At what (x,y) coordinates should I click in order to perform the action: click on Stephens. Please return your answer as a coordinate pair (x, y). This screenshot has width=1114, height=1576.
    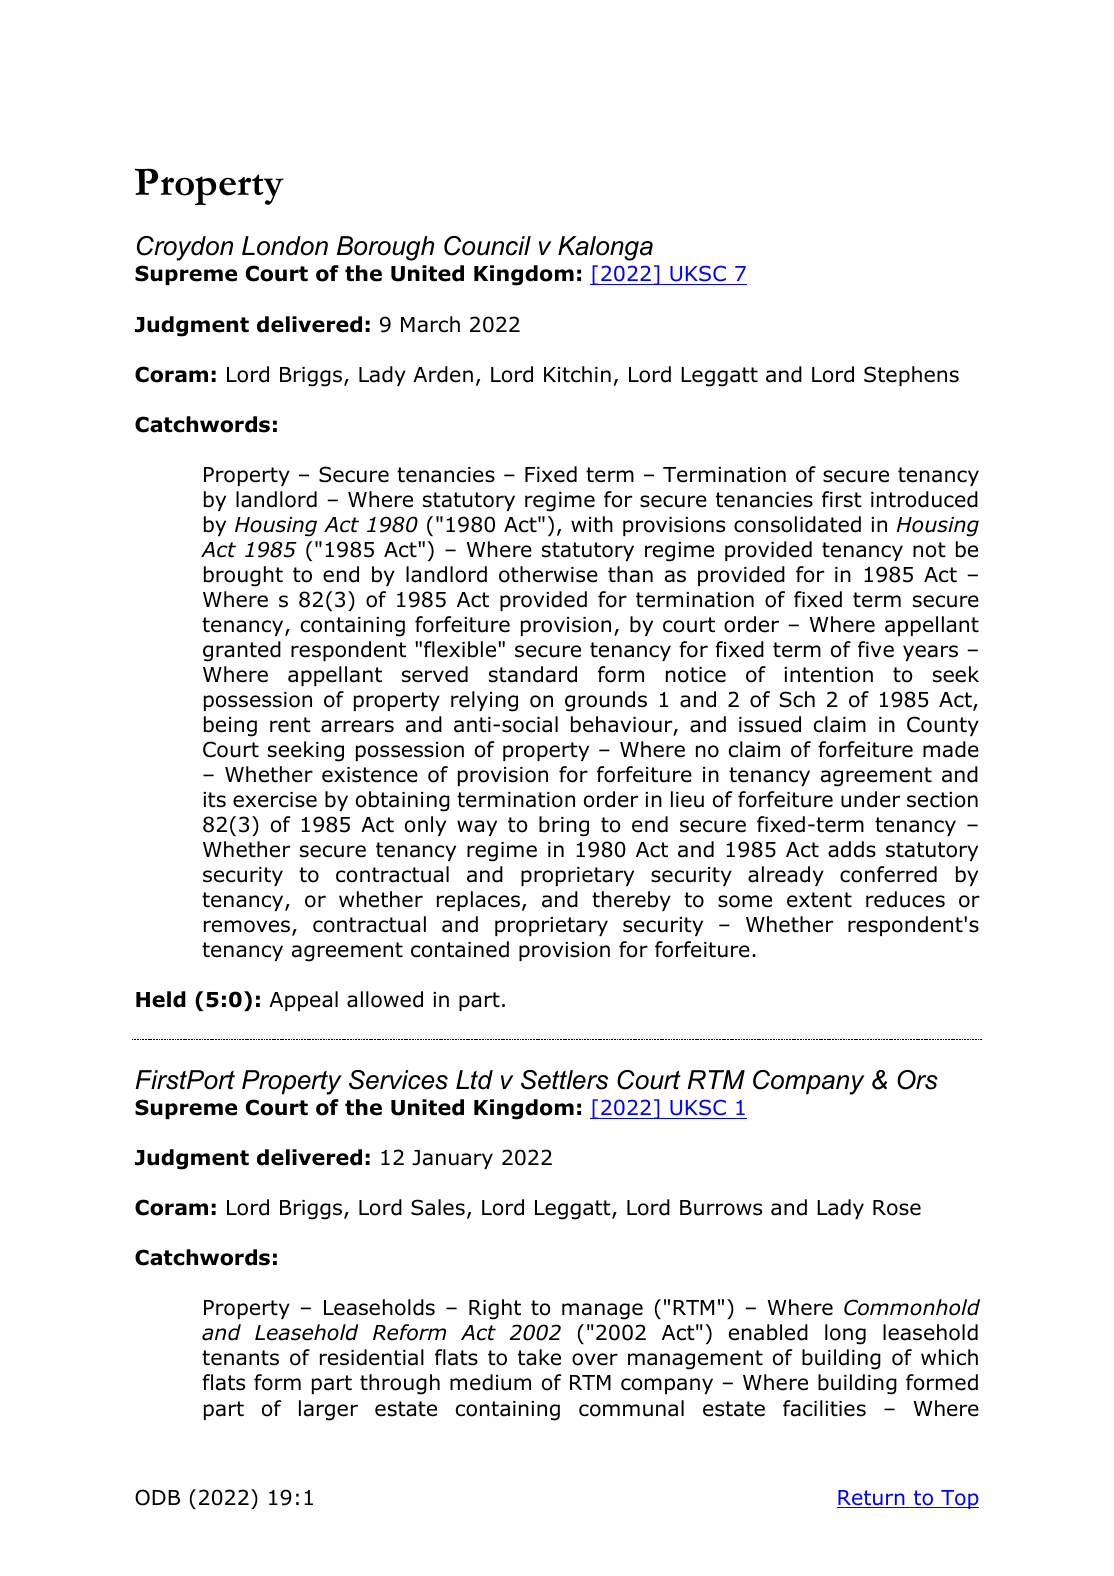
    Looking at the image, I should click on (911, 376).
